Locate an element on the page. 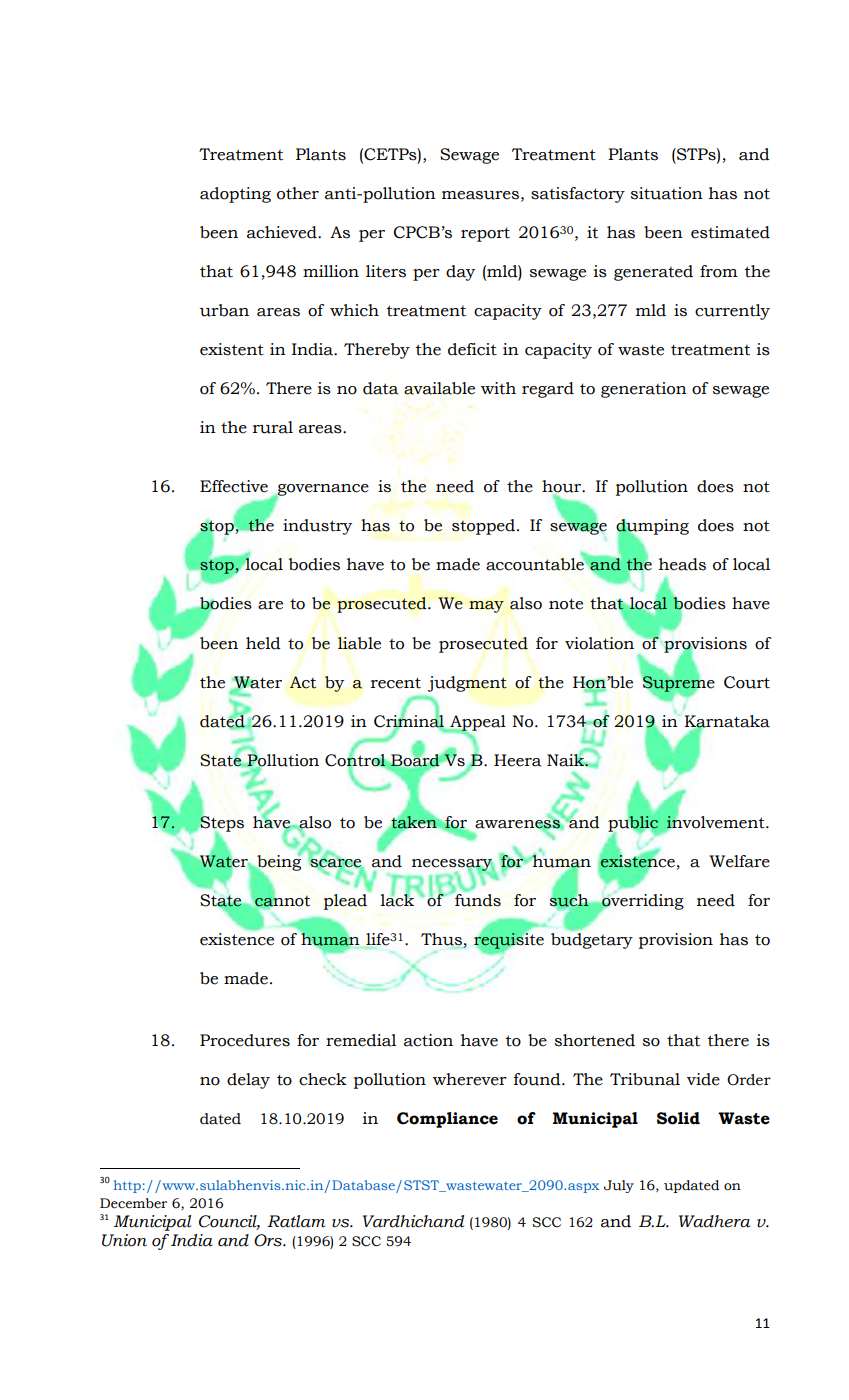 The height and width of the image is (1400, 849). December is located at coordinates (133, 1203).
